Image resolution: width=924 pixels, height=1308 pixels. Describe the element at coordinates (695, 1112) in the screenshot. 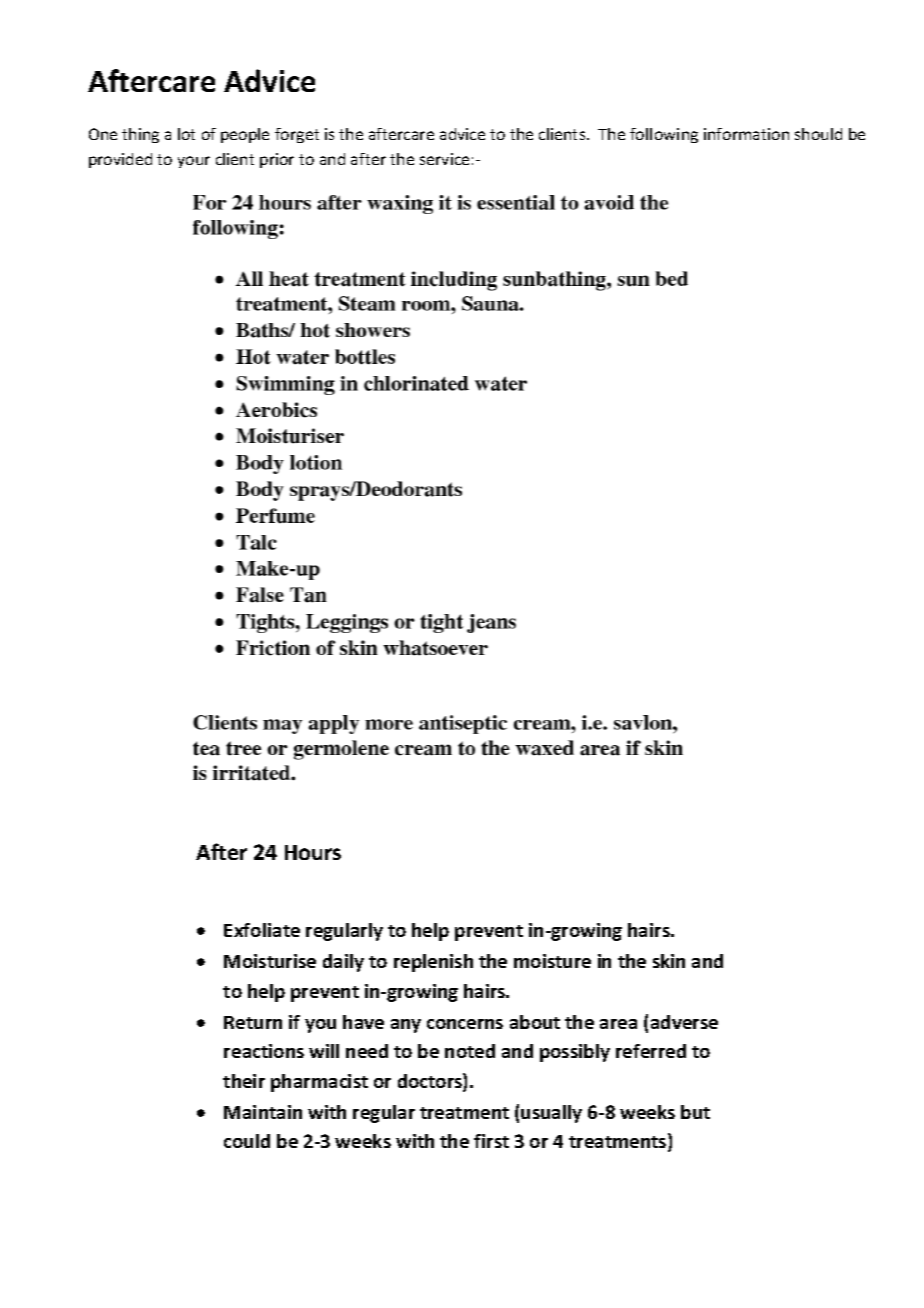

I see `but` at that location.
